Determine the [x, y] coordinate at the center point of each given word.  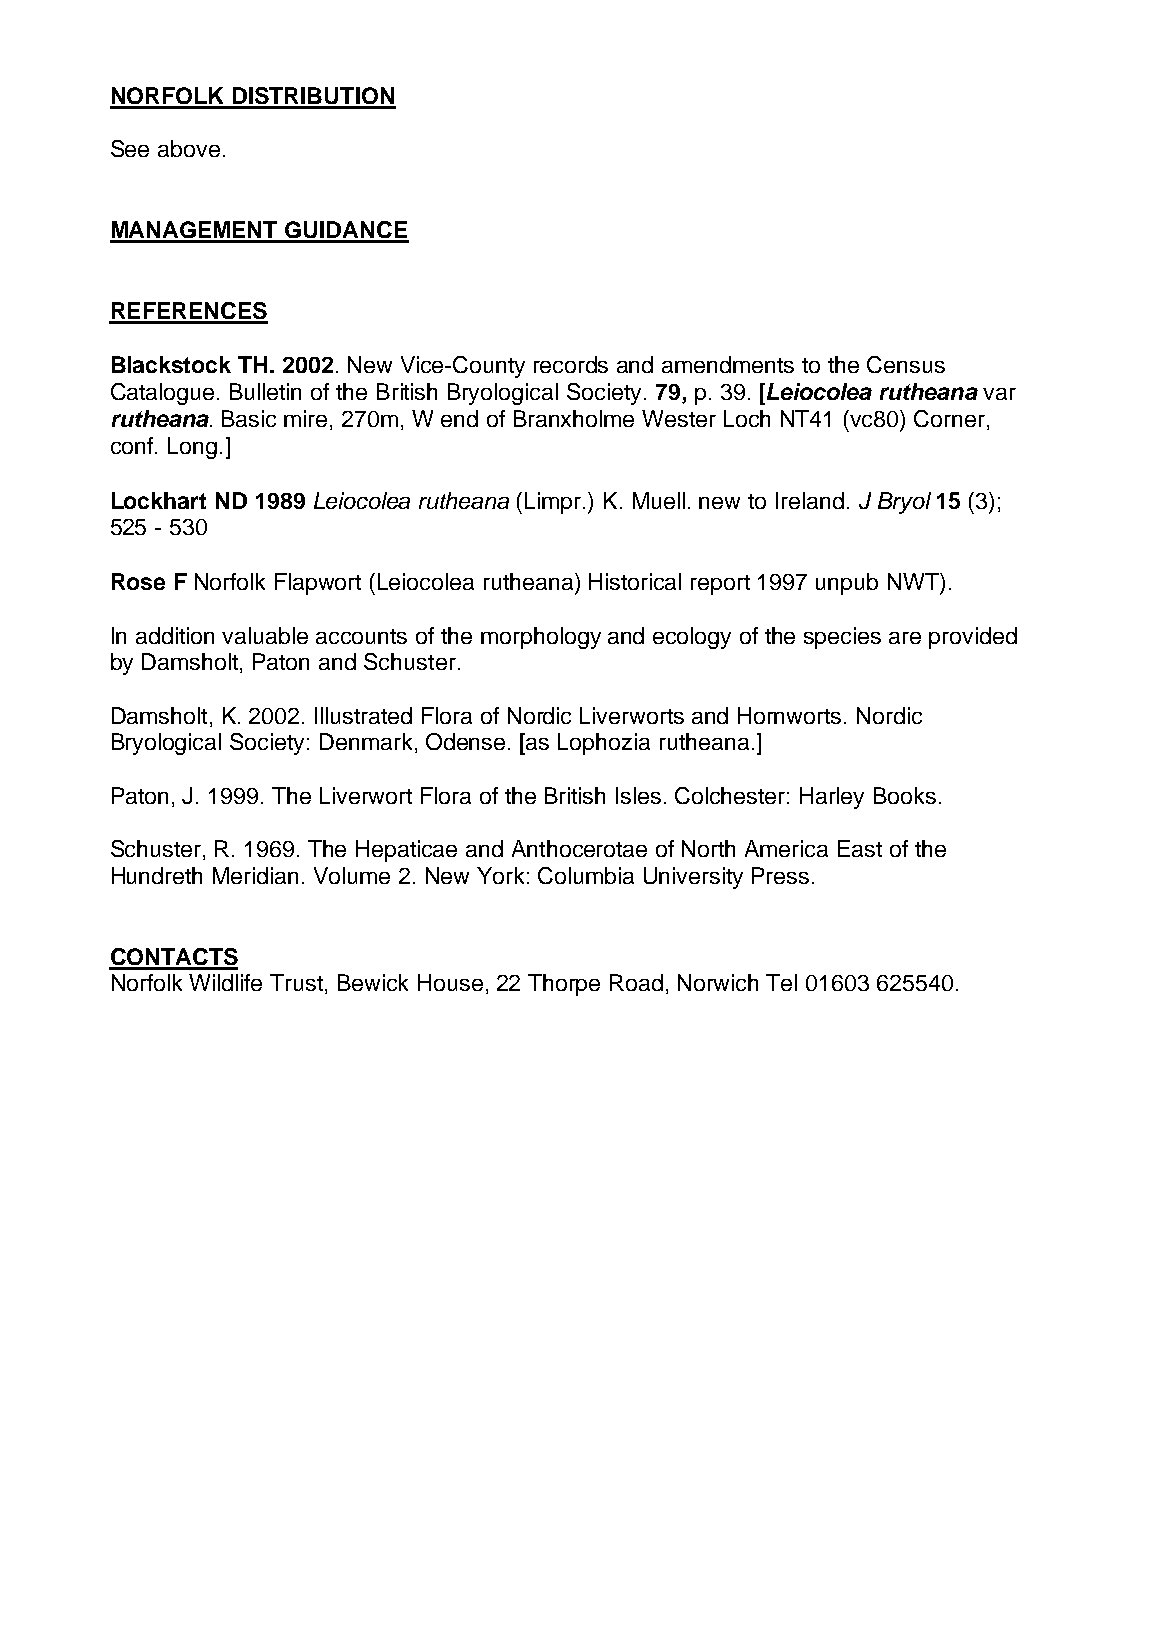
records [571, 364]
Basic [249, 418]
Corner [949, 418]
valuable [265, 635]
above [189, 148]
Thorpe [564, 985]
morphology [541, 638]
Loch [747, 418]
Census [906, 364]
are [905, 638]
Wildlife [225, 982]
